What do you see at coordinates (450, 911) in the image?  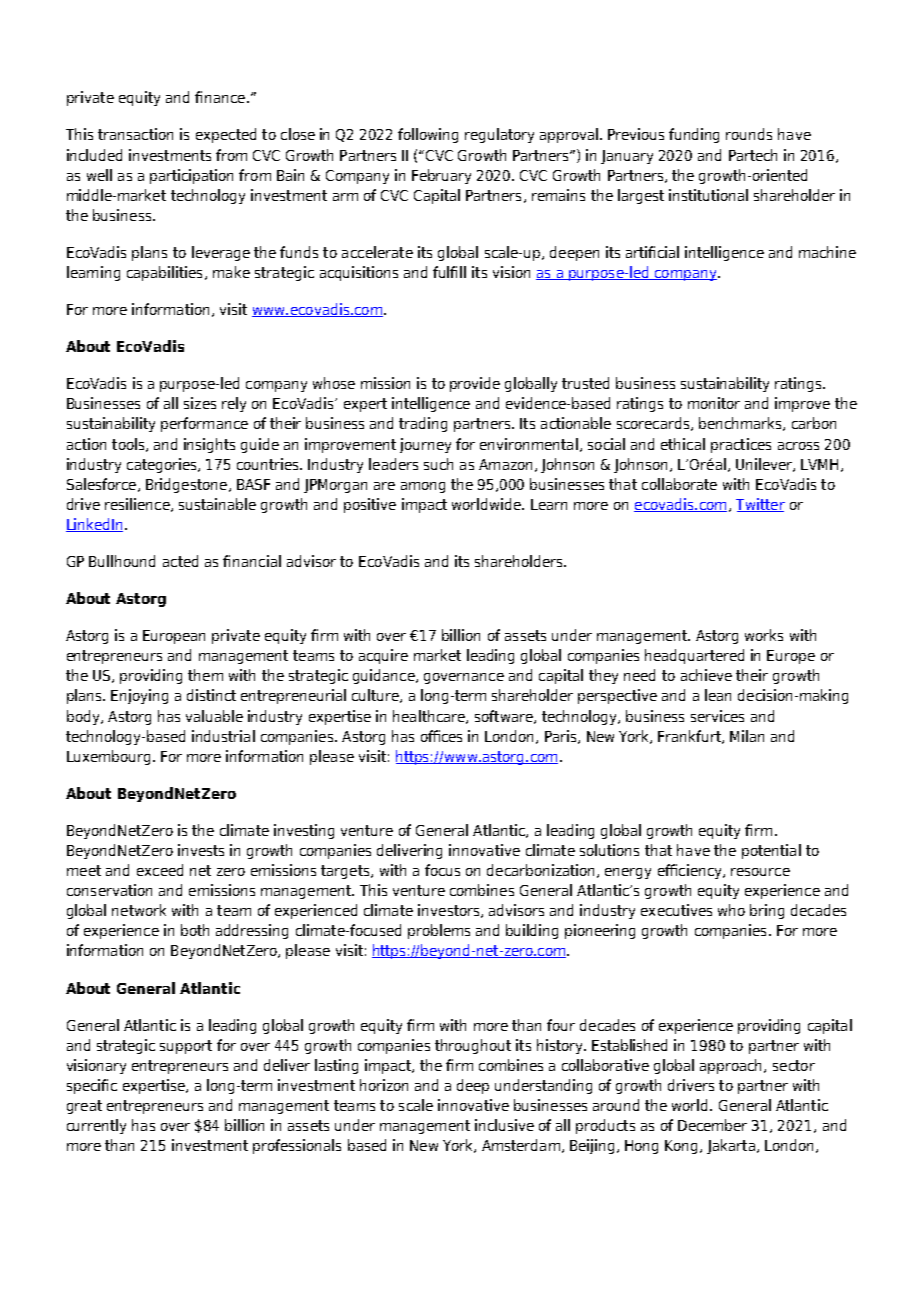 I see `investors` at bounding box center [450, 911].
